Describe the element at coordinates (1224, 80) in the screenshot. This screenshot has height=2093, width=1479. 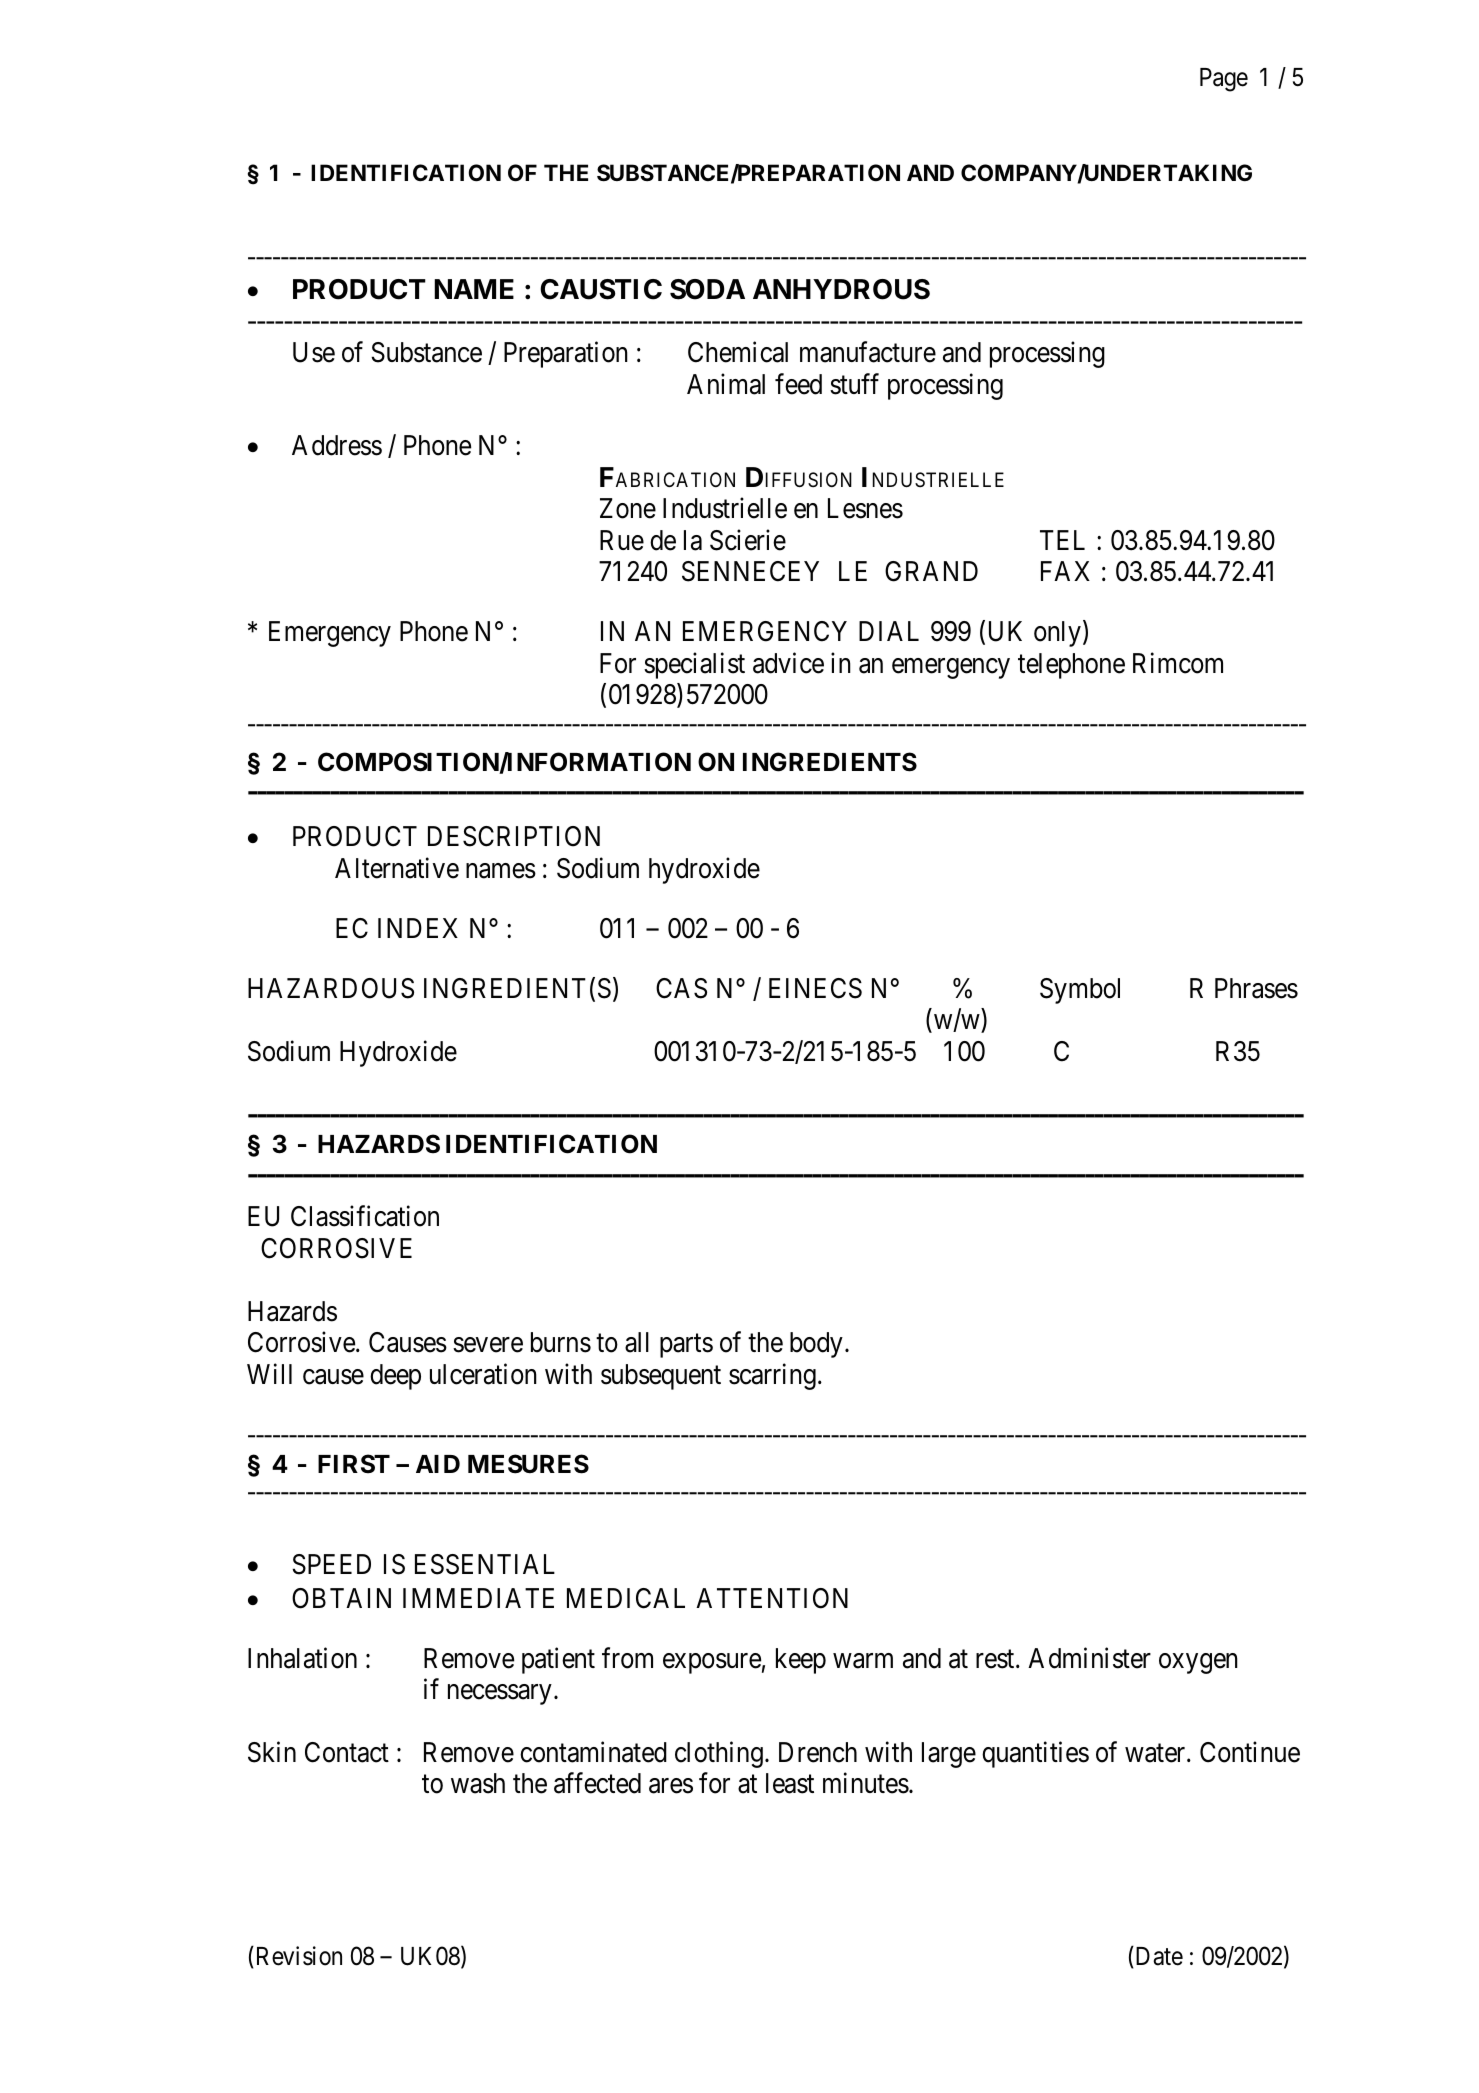
I see `Page` at that location.
